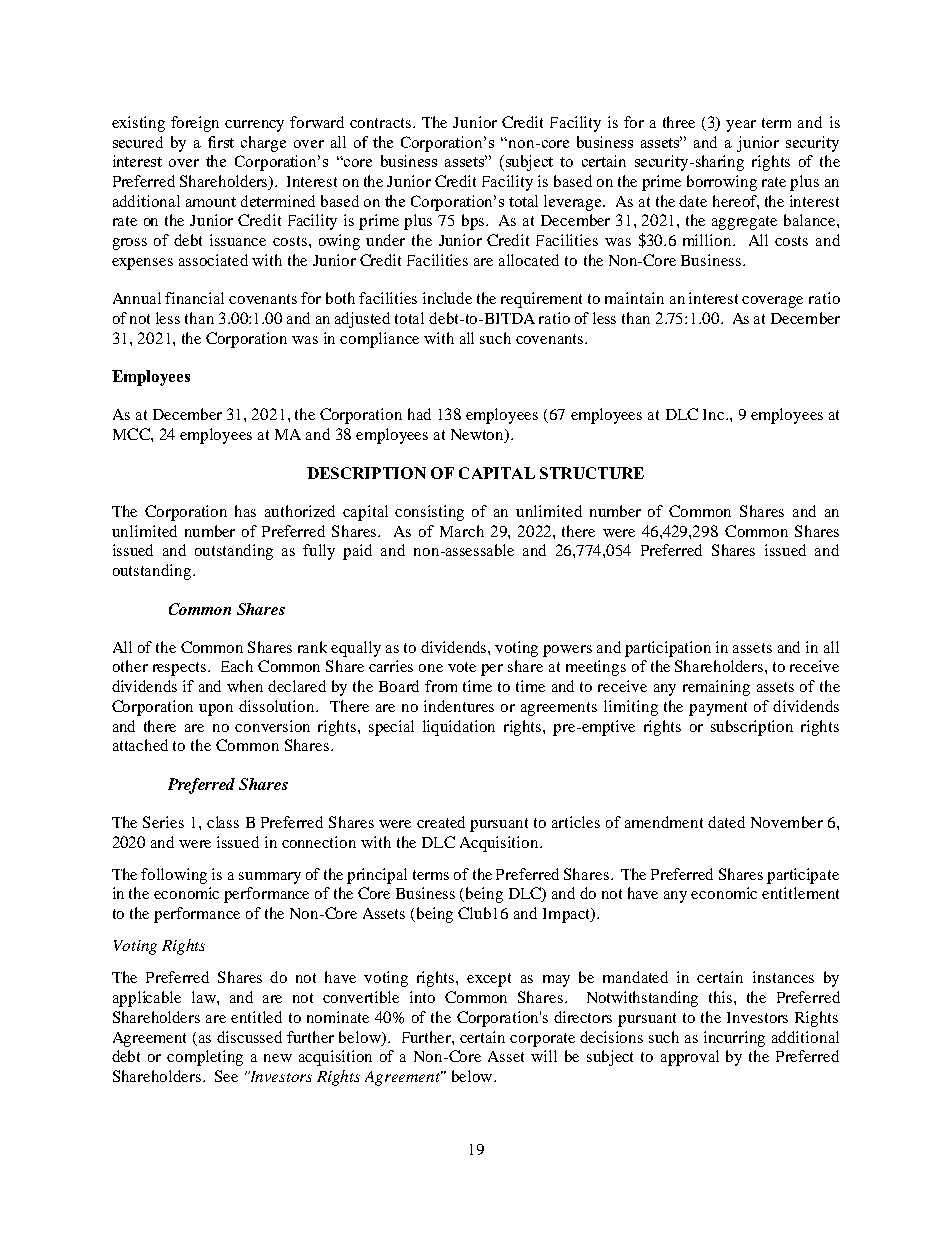  What do you see at coordinates (741, 126) in the image?
I see `year` at bounding box center [741, 126].
